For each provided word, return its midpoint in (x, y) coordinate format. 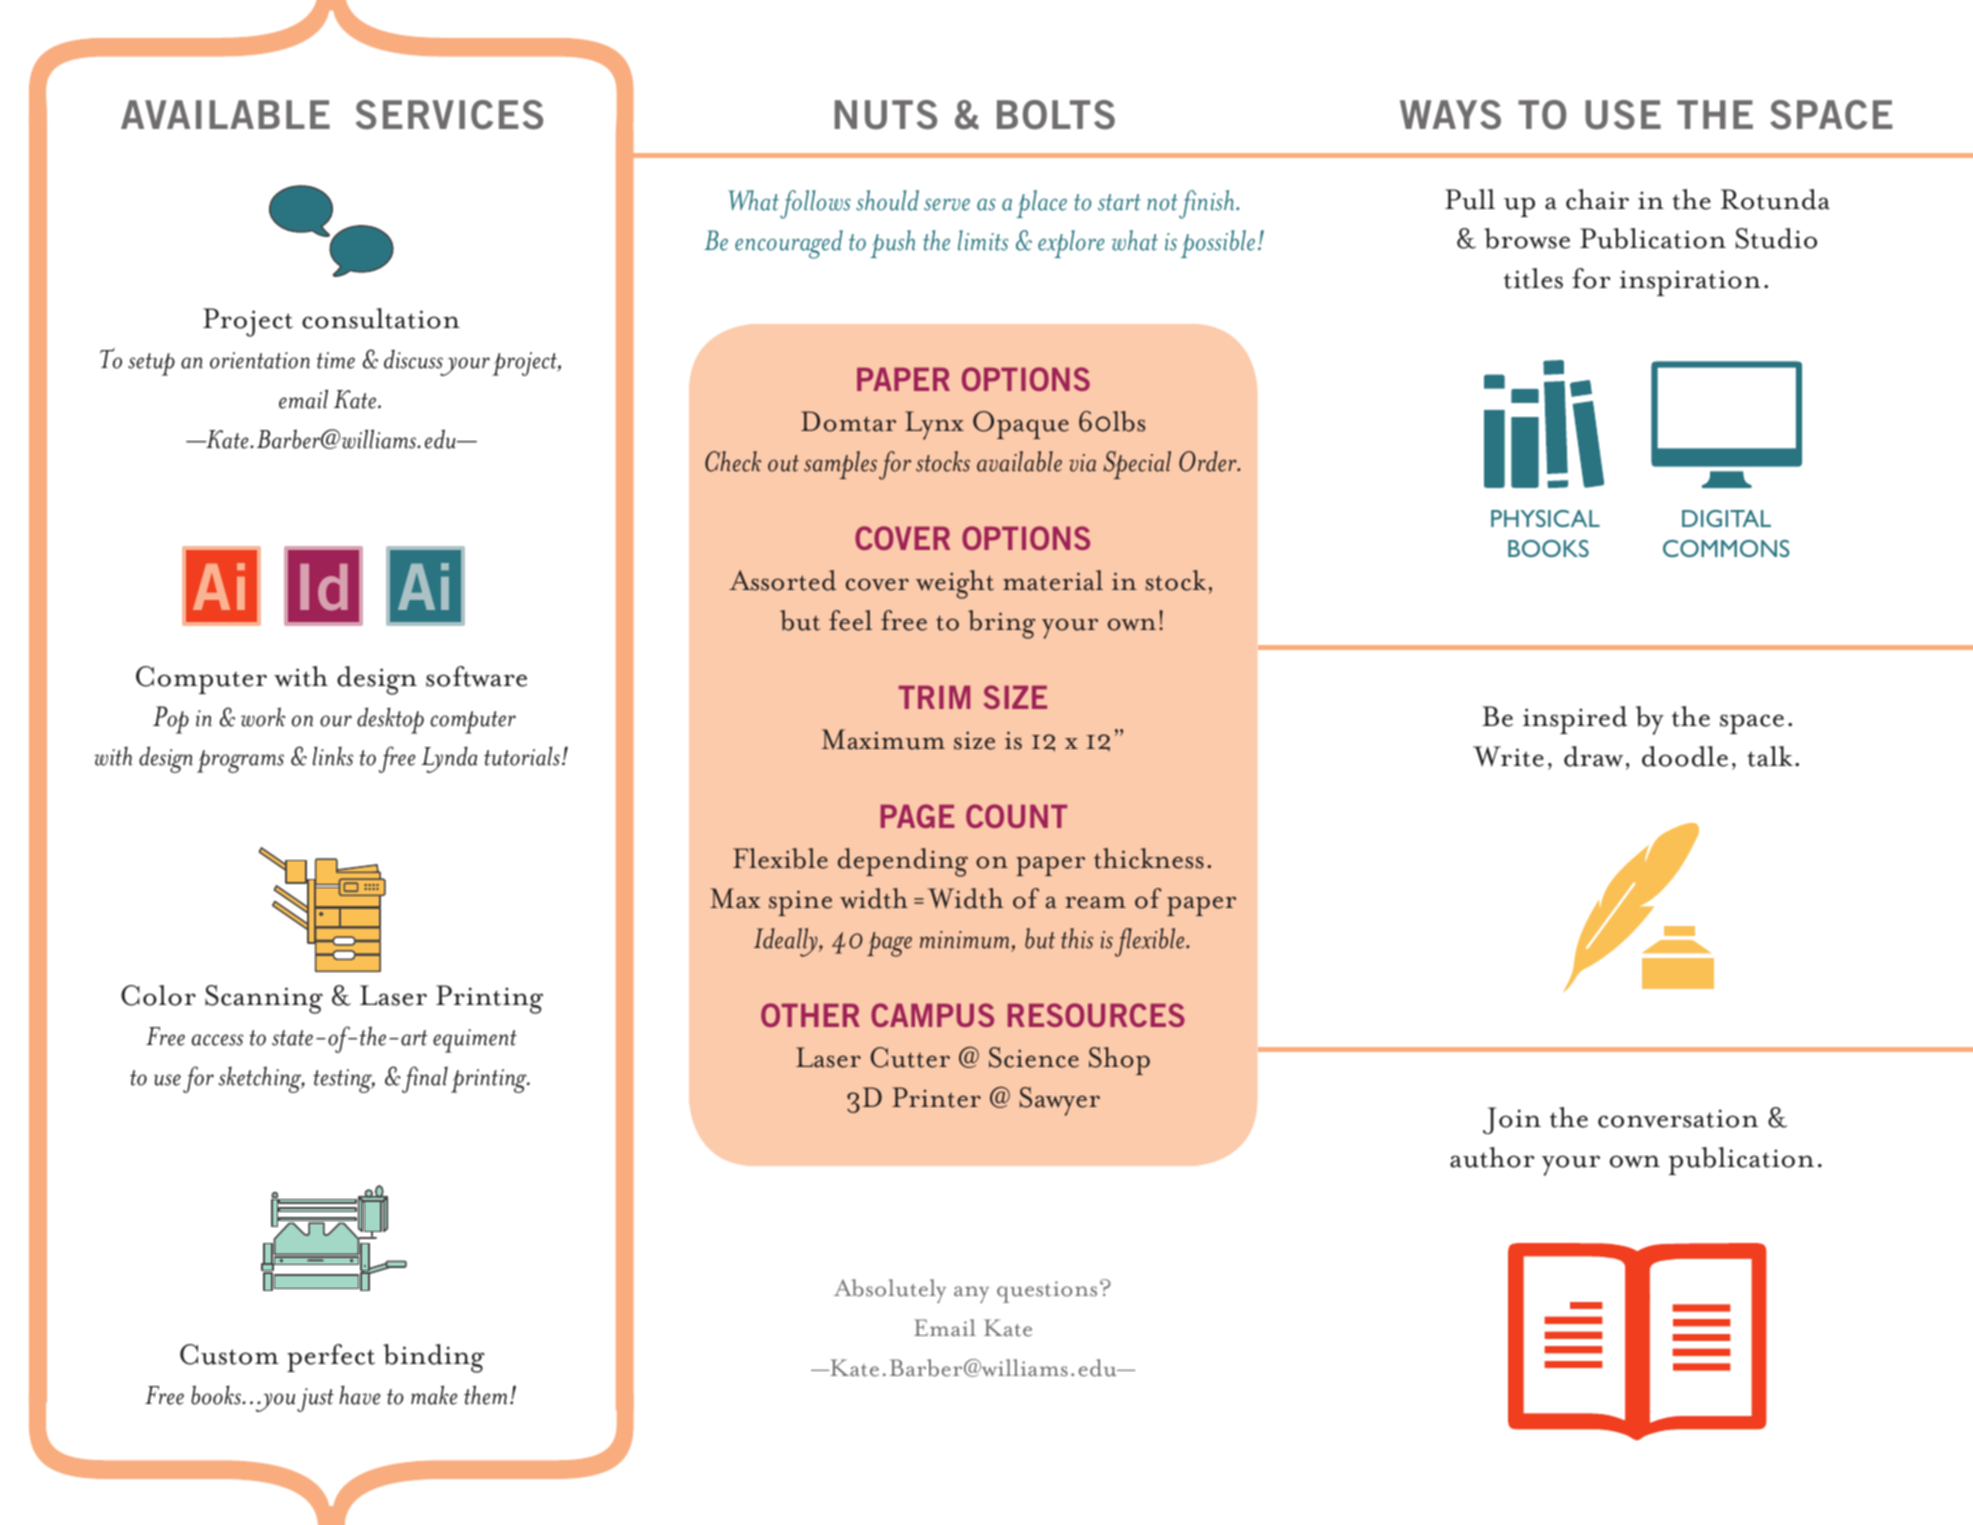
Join (1512, 1120)
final (424, 1079)
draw (1593, 756)
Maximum (883, 739)
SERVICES (449, 115)
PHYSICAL (1545, 518)
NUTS (886, 115)
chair (1597, 199)
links (333, 756)
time (336, 360)
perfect (331, 1358)
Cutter (910, 1057)
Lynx (934, 425)
